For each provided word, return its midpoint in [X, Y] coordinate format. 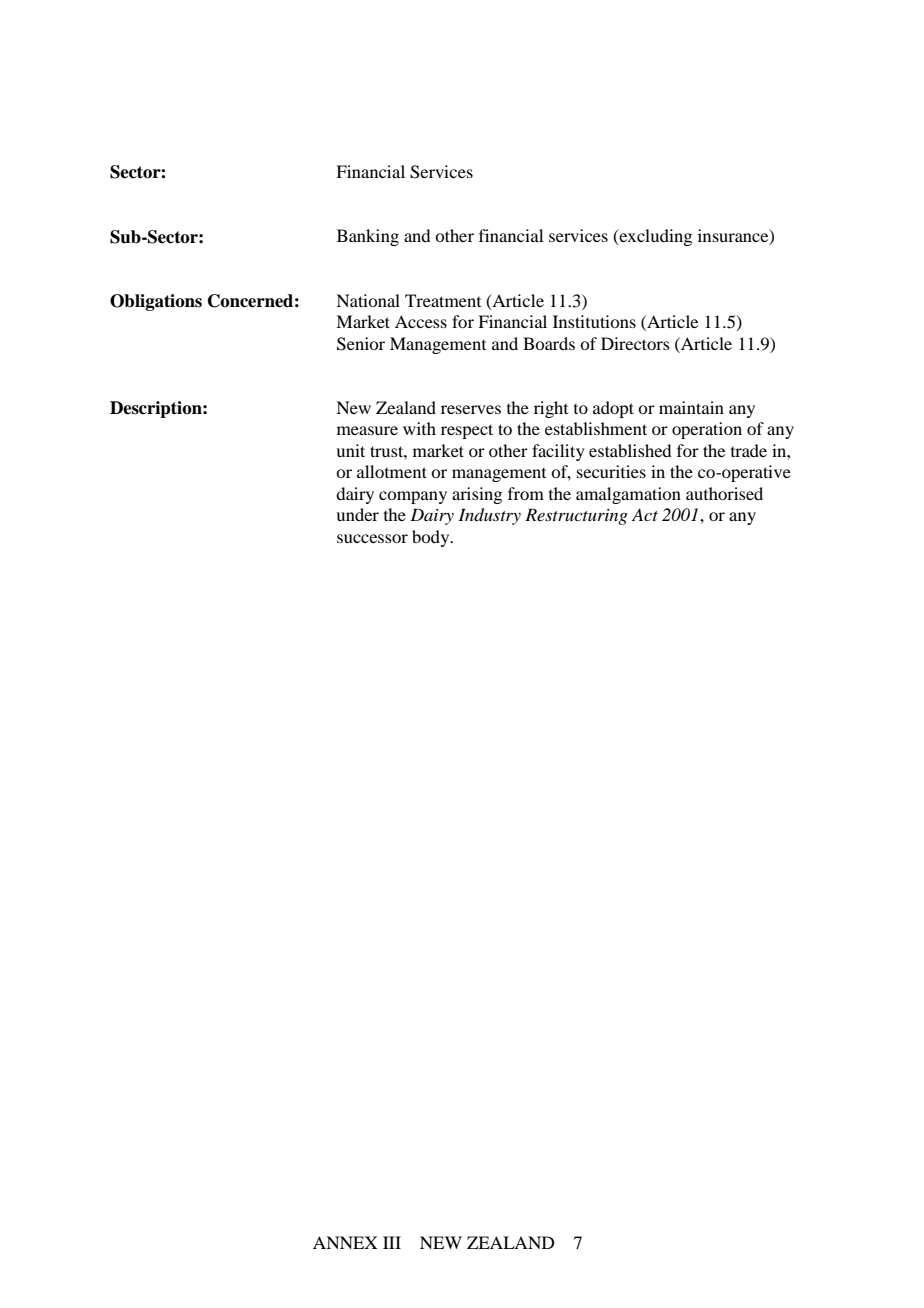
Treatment [443, 300]
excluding [654, 237]
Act [645, 514]
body [432, 538]
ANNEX [345, 1242]
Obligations [156, 302]
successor [372, 538]
